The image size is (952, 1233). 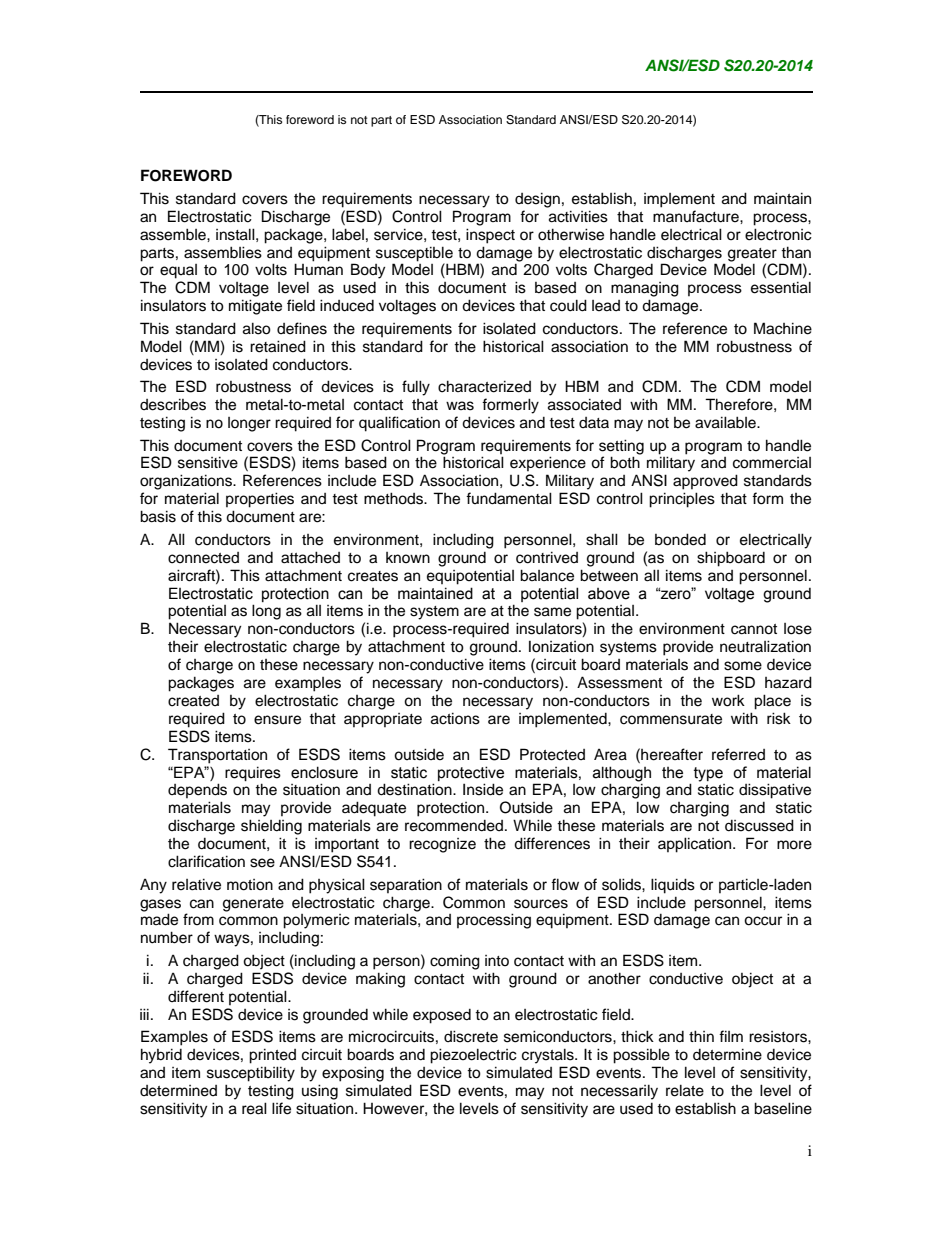 I want to click on recognize, so click(x=442, y=845).
